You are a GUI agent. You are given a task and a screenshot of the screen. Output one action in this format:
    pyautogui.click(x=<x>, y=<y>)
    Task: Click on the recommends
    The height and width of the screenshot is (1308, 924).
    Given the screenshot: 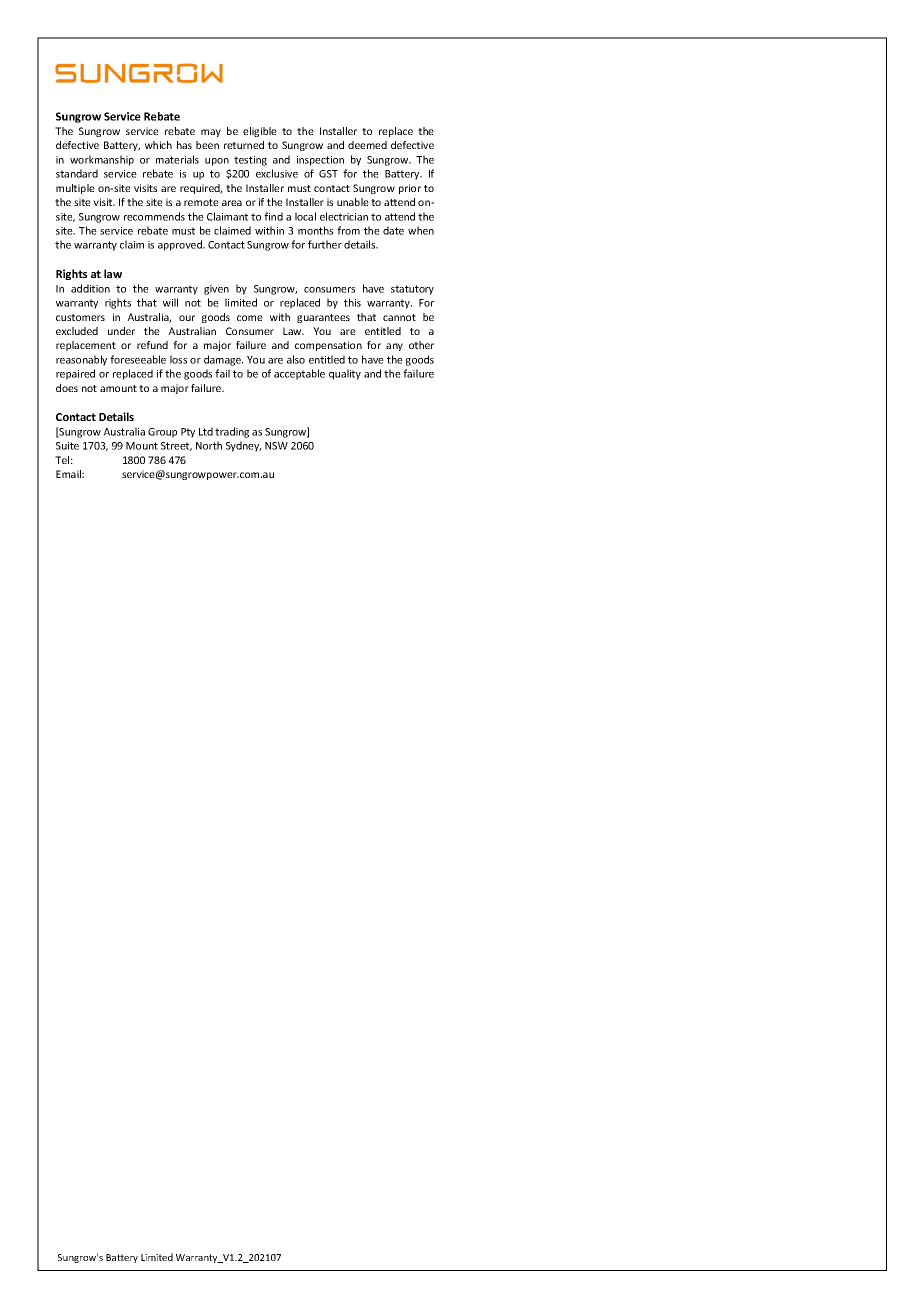 What is the action you would take?
    pyautogui.click(x=154, y=216)
